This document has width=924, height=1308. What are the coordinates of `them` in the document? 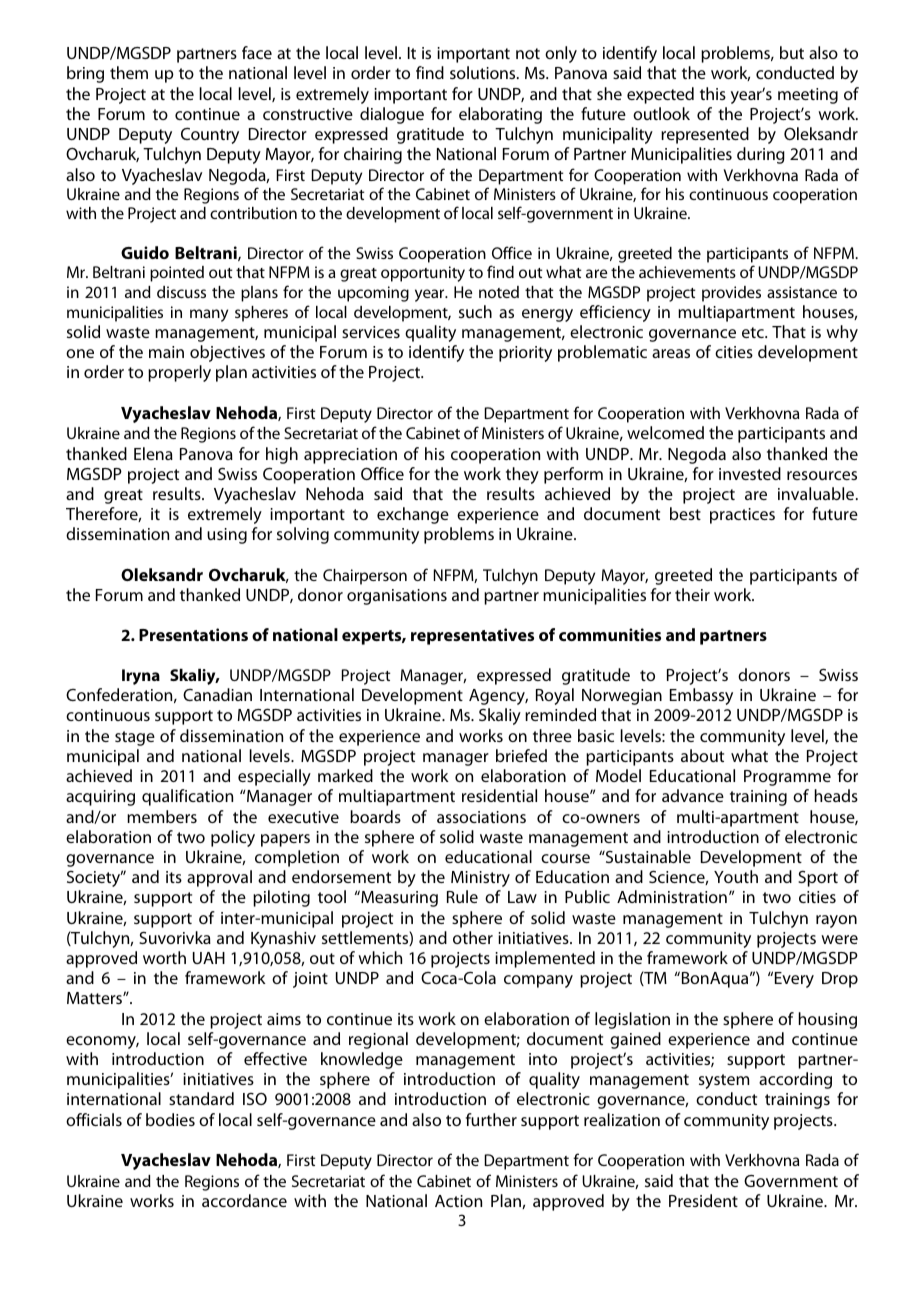 It's located at (129, 72).
